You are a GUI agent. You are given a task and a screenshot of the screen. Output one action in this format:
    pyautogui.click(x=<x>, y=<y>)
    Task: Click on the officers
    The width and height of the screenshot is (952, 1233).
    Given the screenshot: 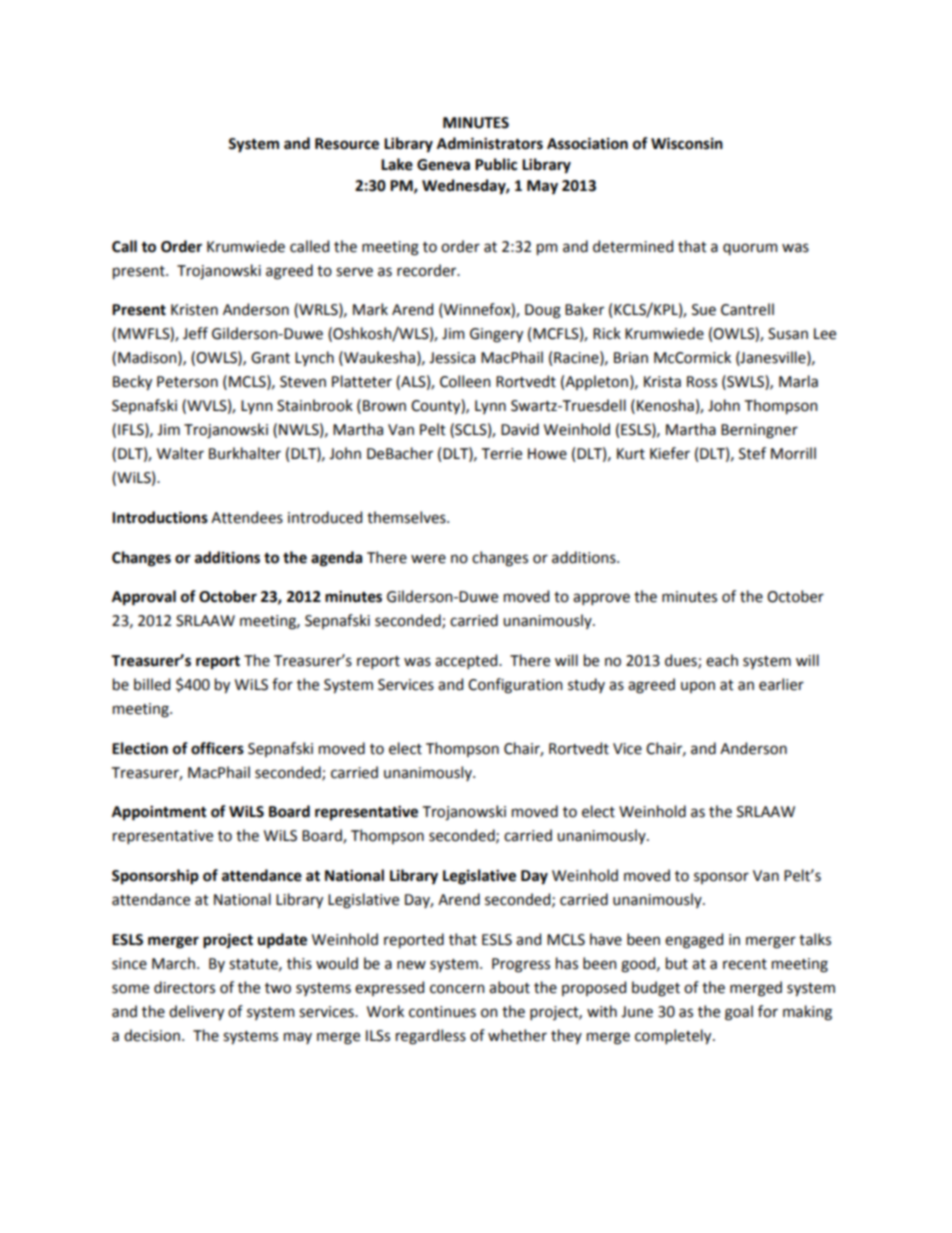 What is the action you would take?
    pyautogui.click(x=217, y=748)
